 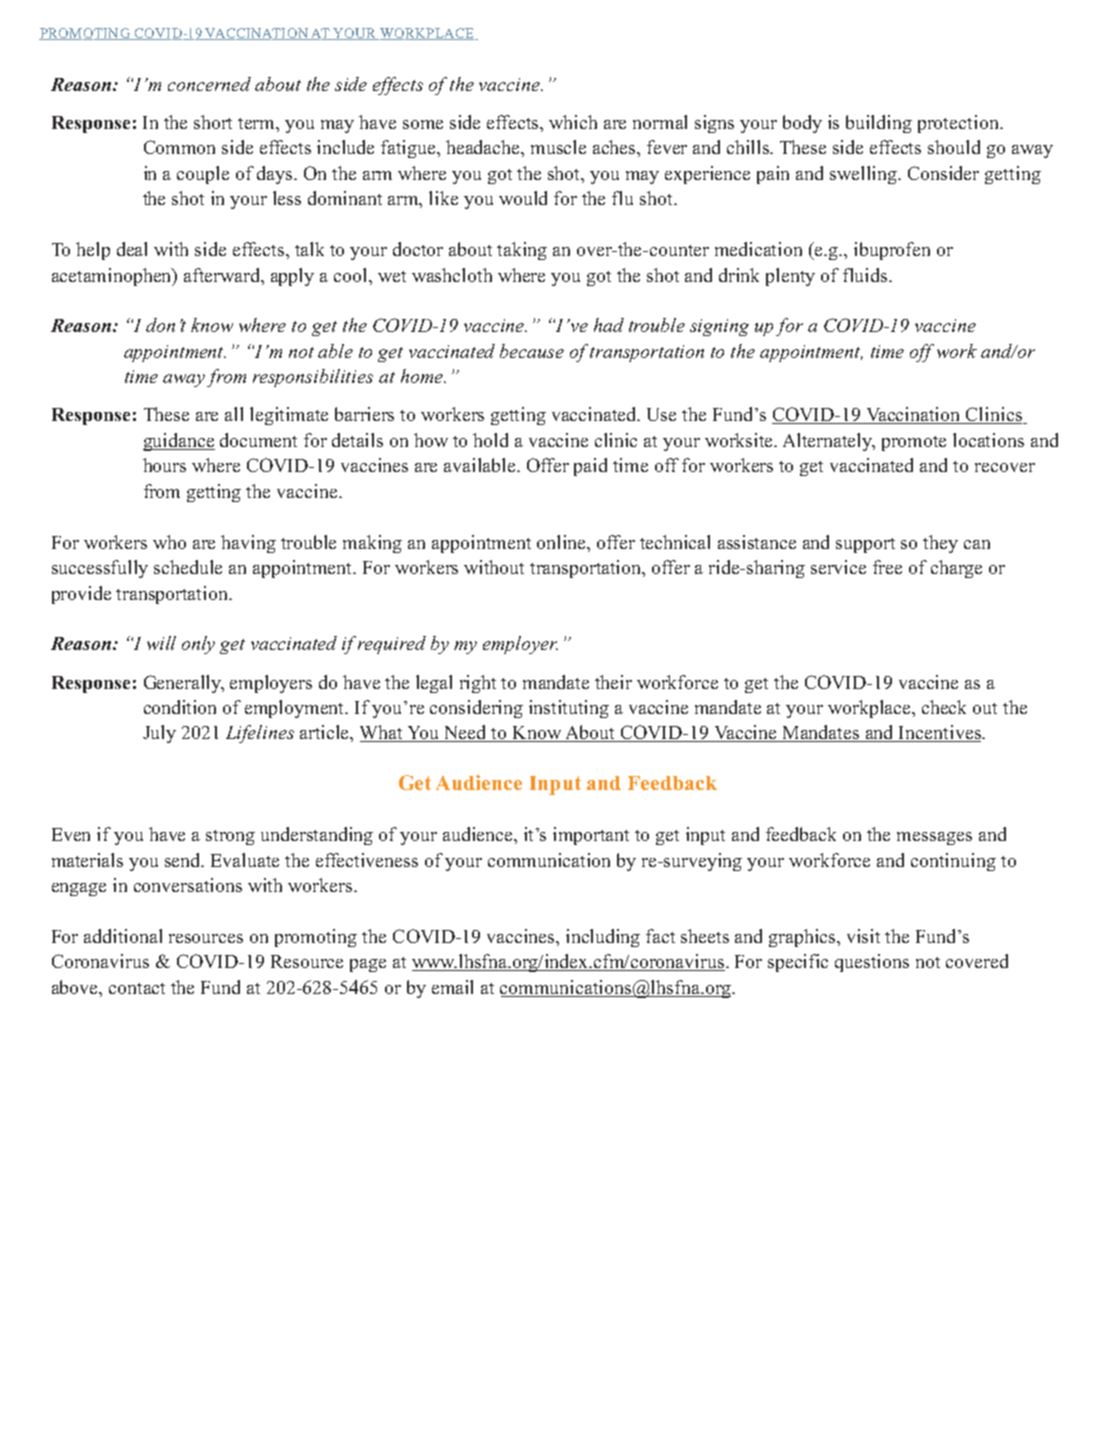 I want to click on Generally, so click(x=184, y=684).
